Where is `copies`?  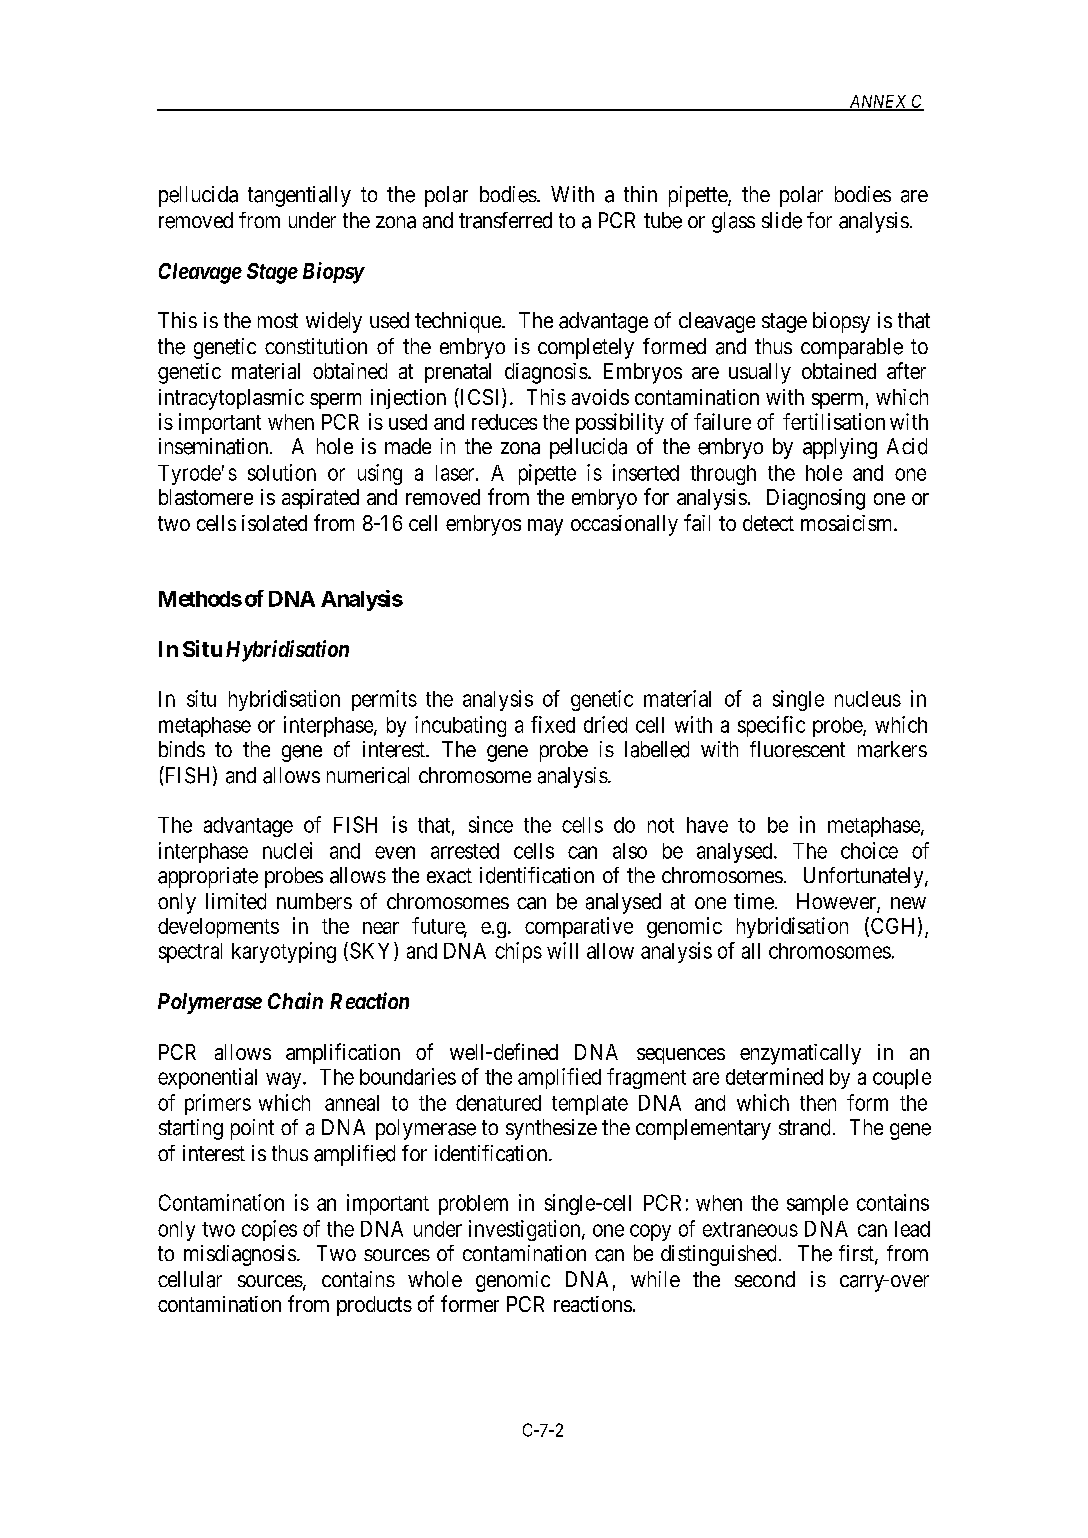
copies is located at coordinates (269, 1230).
